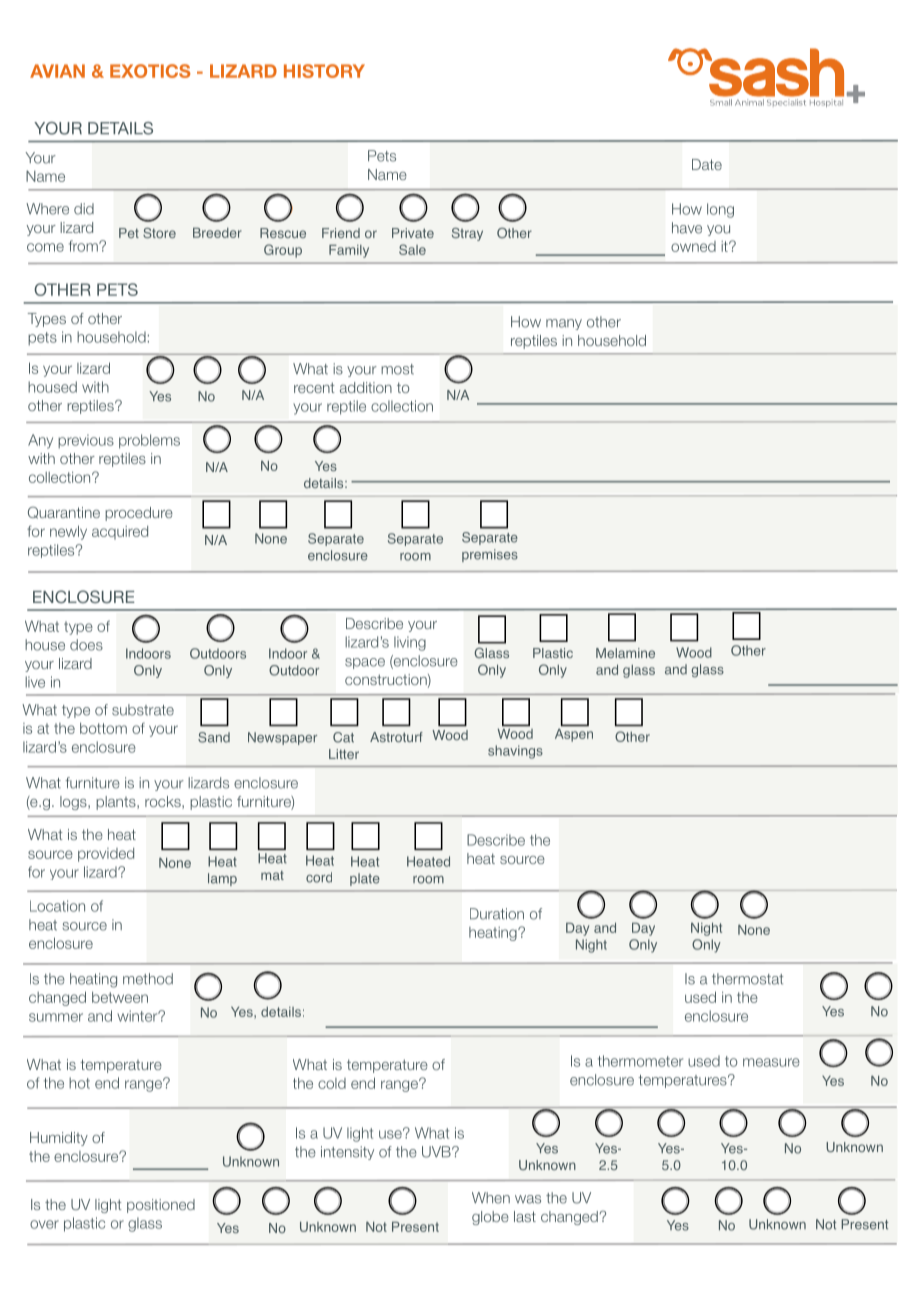  I want to click on Melamine, so click(625, 653).
